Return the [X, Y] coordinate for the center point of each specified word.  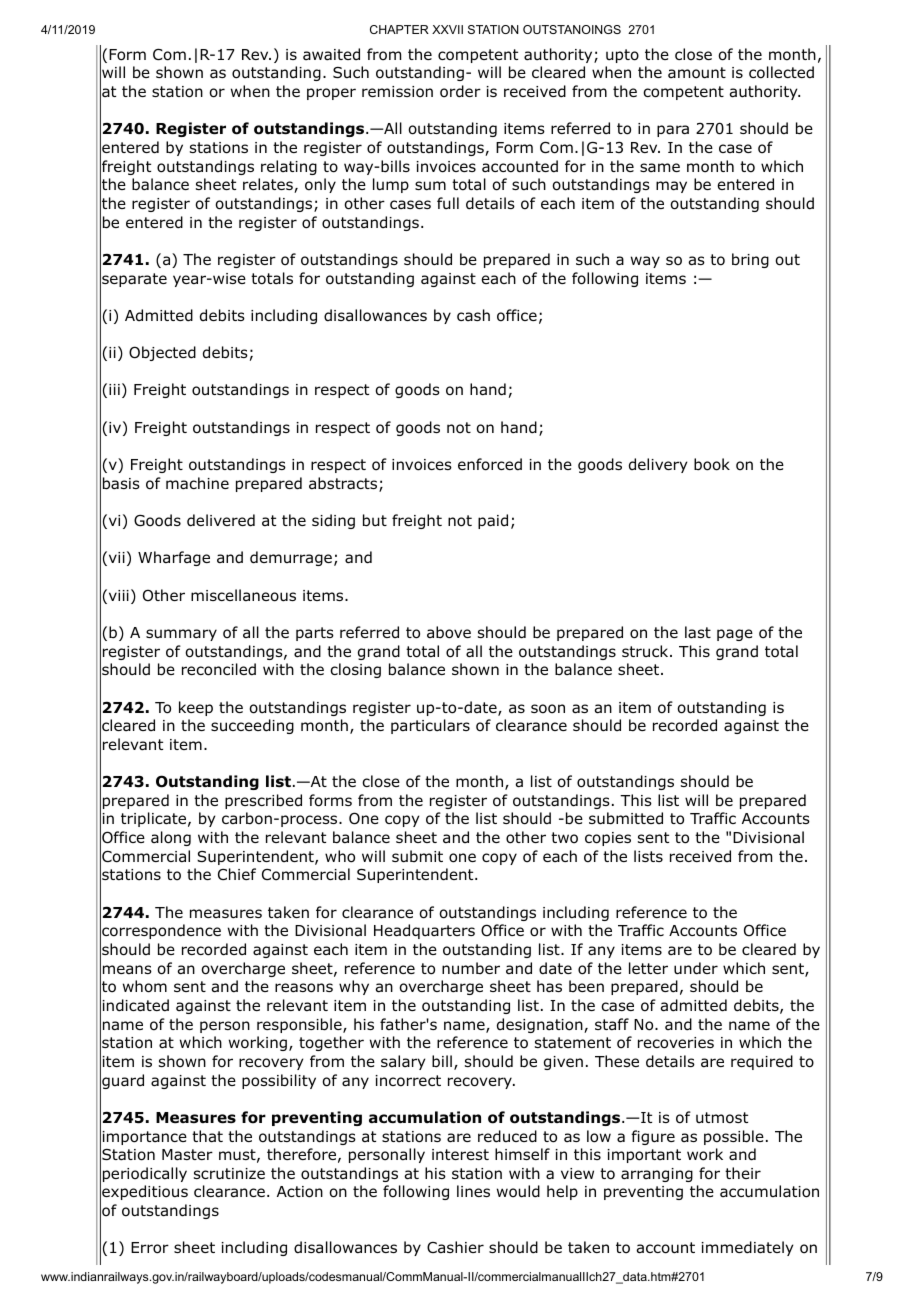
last [698, 632]
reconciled [219, 669]
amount [697, 73]
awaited [331, 54]
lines [473, 1191]
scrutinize [229, 1174]
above [449, 632]
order [460, 91]
